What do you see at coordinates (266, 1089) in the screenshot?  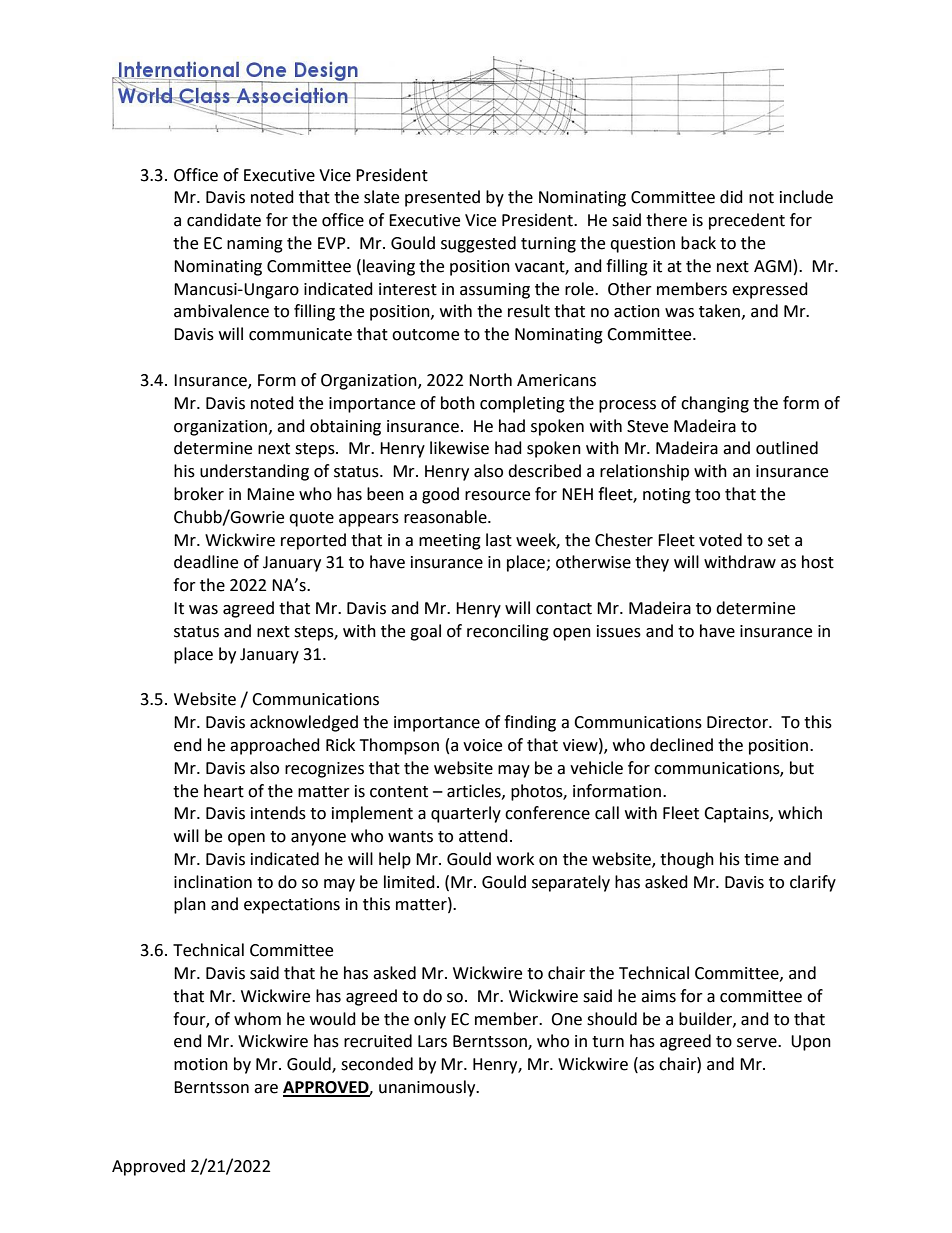 I see `are` at bounding box center [266, 1089].
